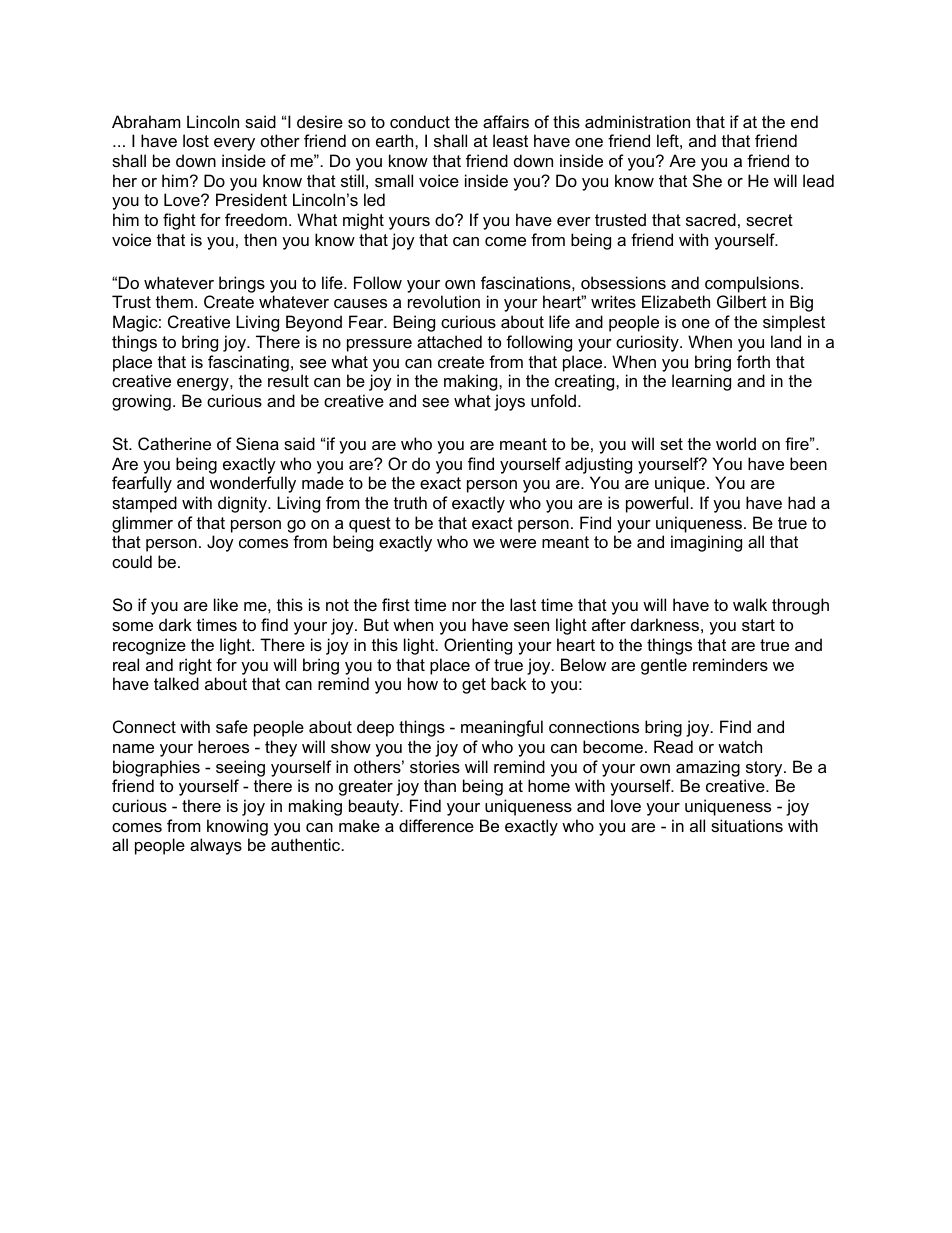  I want to click on difference, so click(436, 825).
